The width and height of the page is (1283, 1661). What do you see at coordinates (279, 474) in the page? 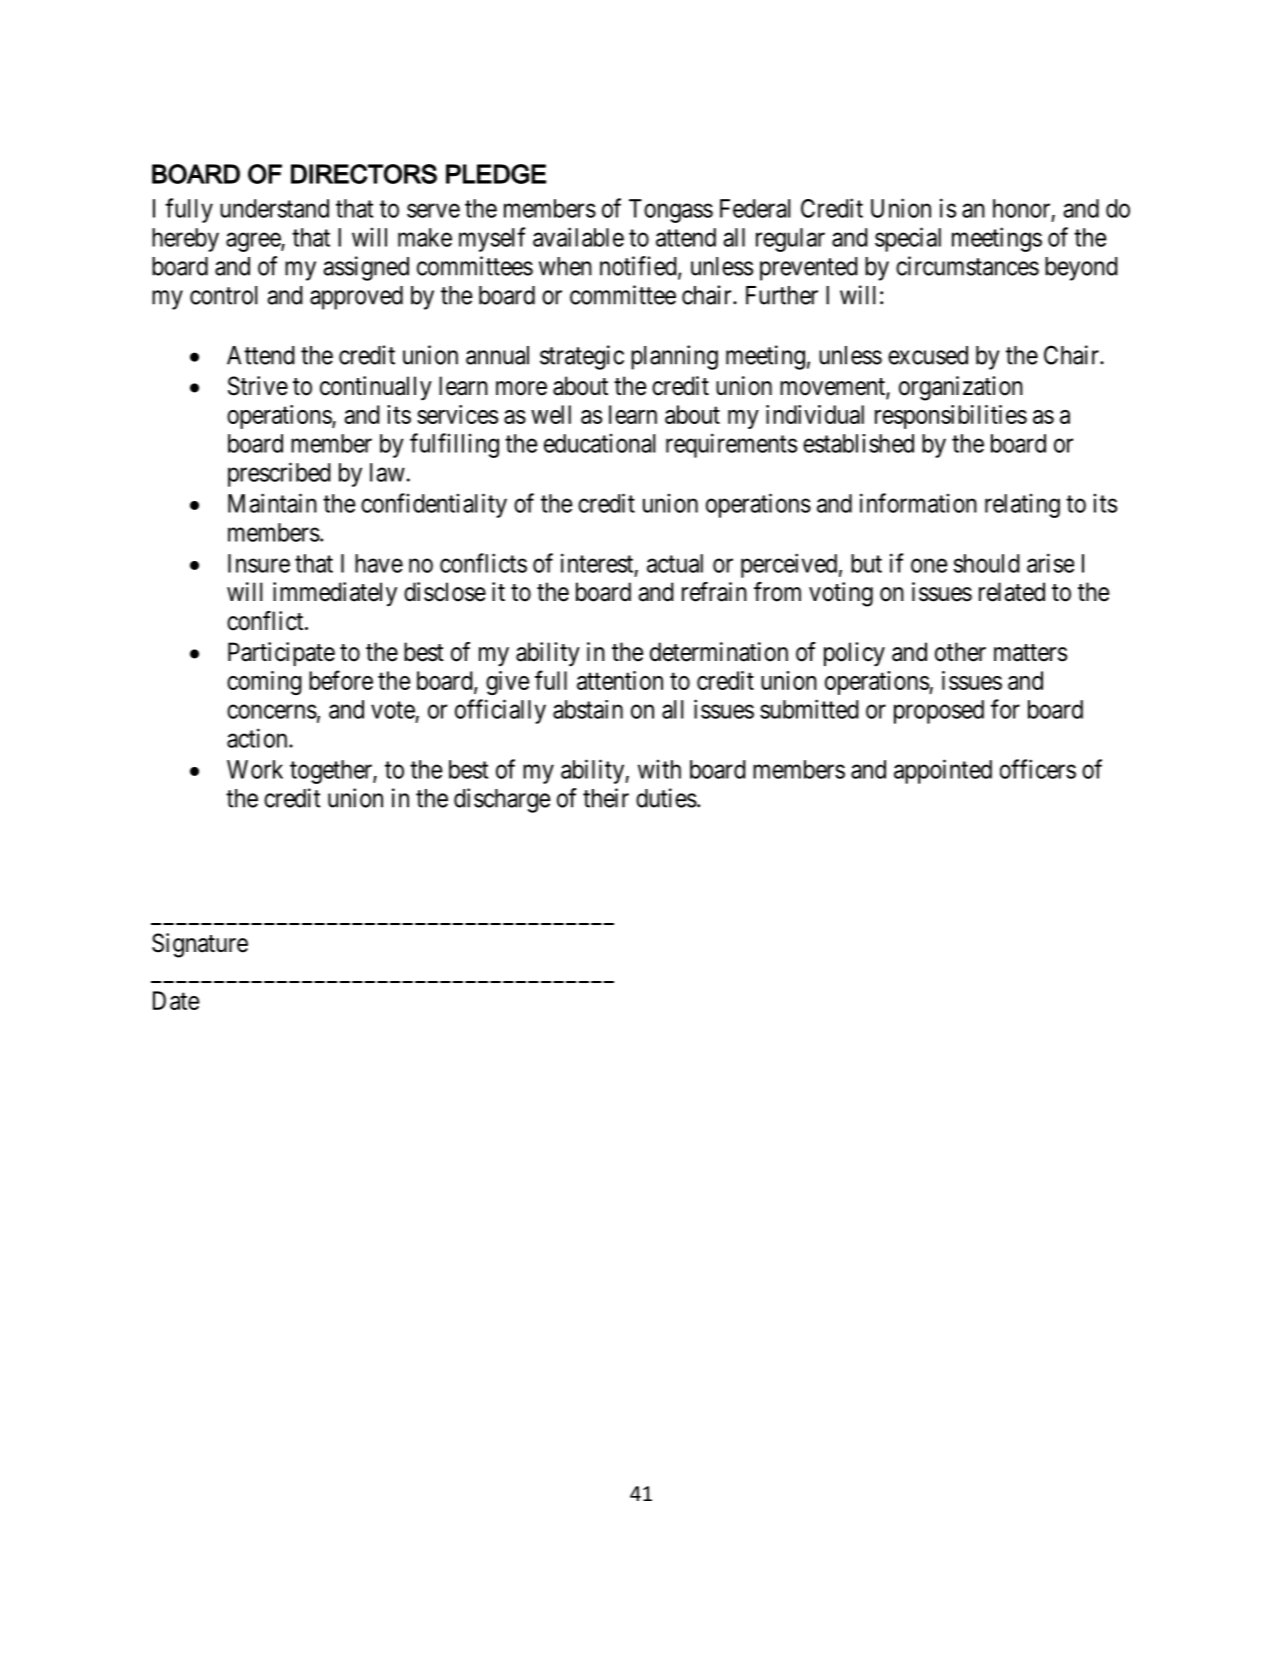
I see `prescribed` at bounding box center [279, 474].
